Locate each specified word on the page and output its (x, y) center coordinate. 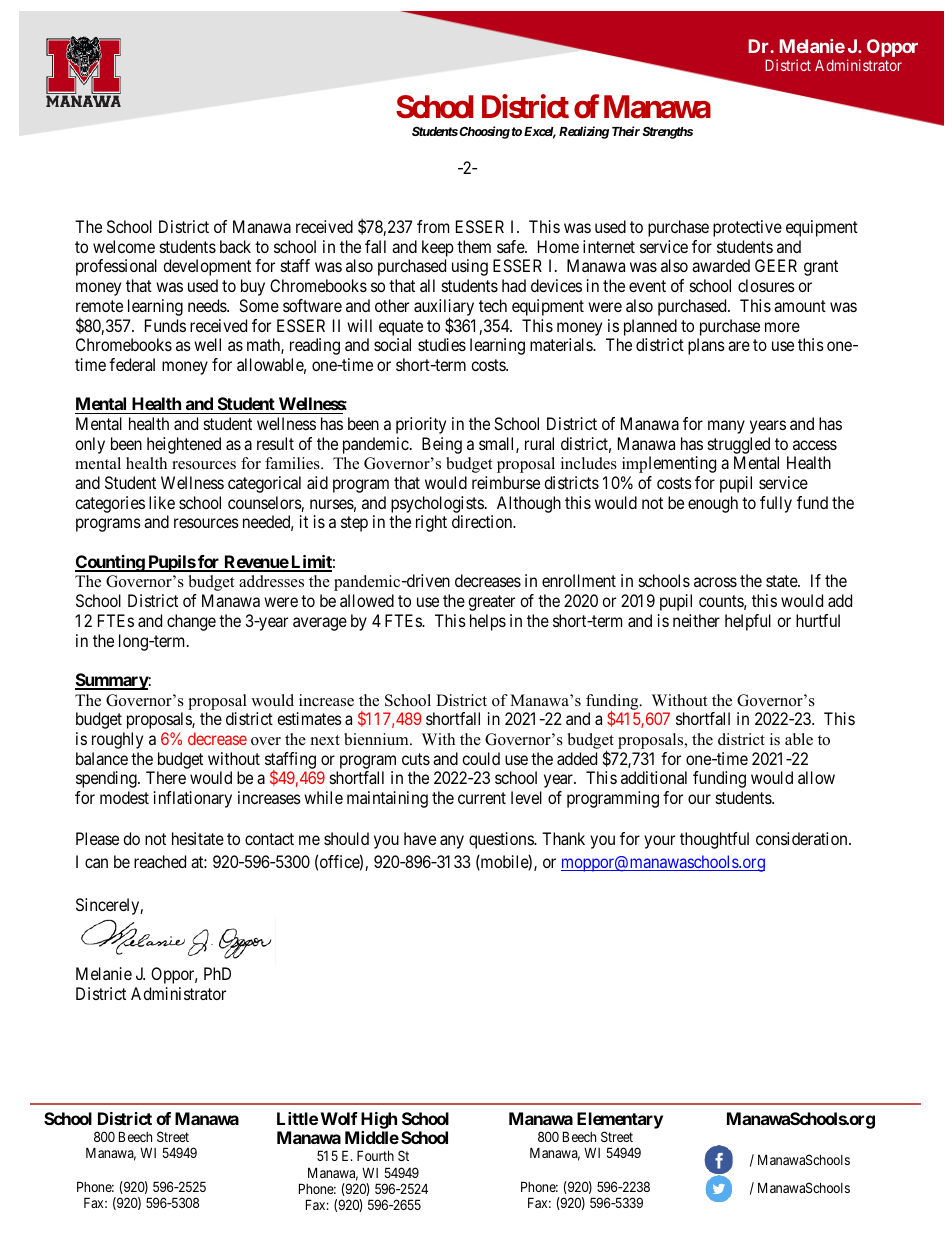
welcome (124, 246)
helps (488, 622)
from (433, 226)
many (726, 427)
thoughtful (714, 840)
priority (421, 425)
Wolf (339, 1118)
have (420, 838)
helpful (748, 622)
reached (160, 861)
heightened (184, 445)
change (191, 622)
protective (747, 228)
